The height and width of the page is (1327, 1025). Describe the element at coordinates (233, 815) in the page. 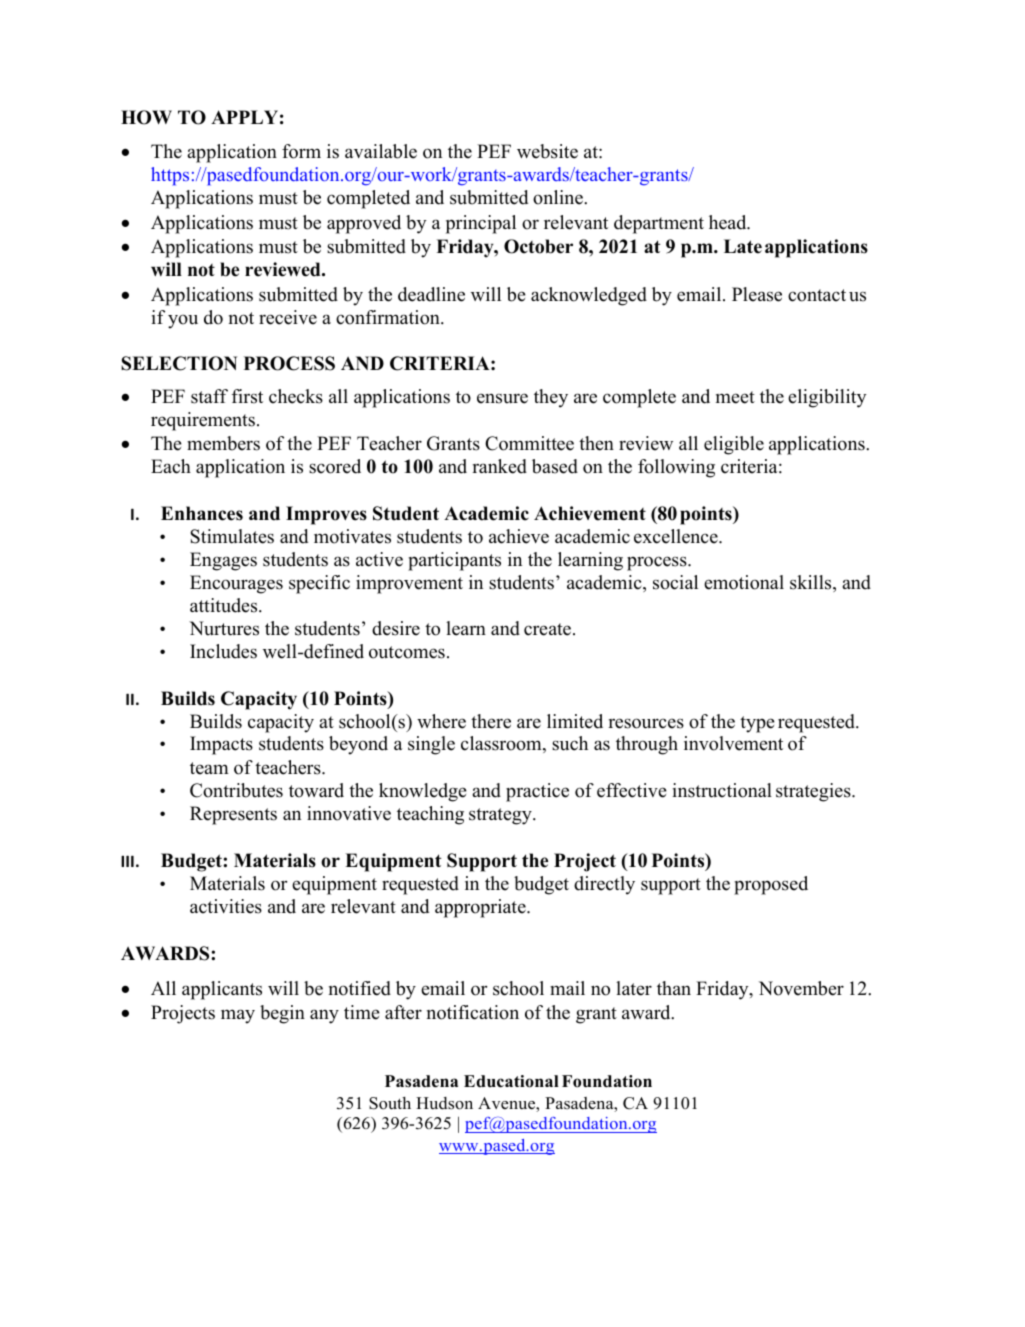

I see `Represents` at that location.
